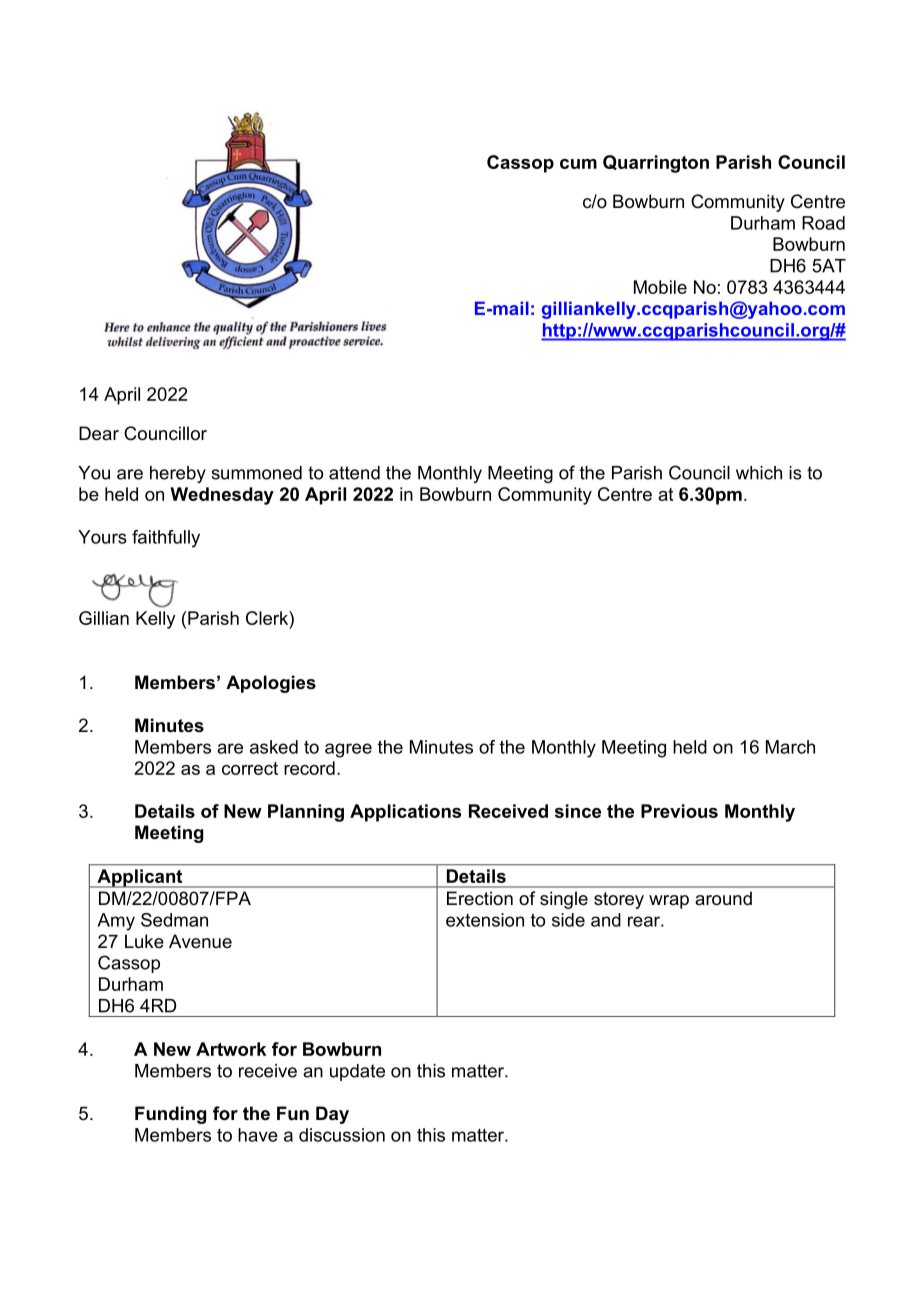 Image resolution: width=924 pixels, height=1307 pixels. I want to click on Funding, so click(170, 1115).
